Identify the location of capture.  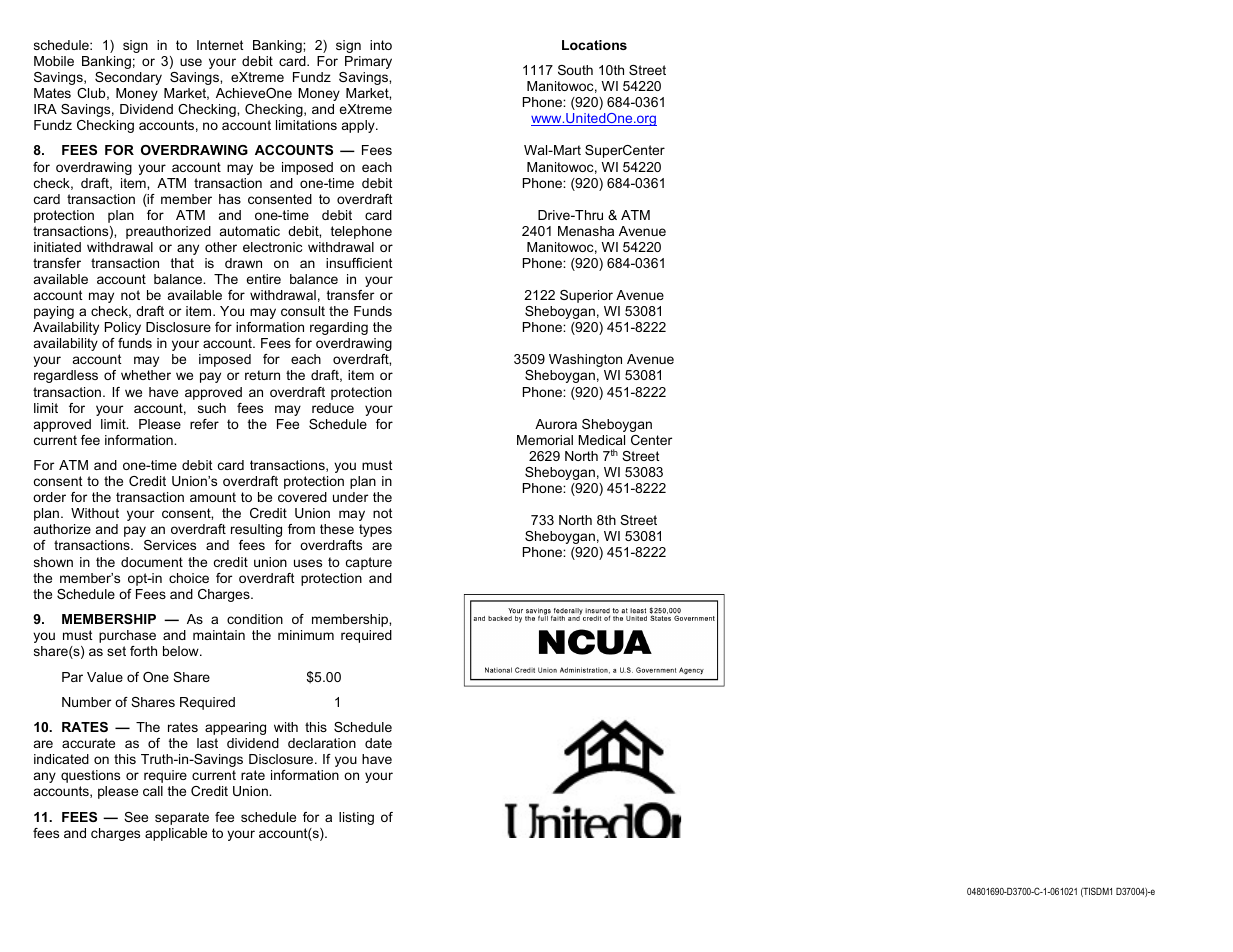
(369, 563).
